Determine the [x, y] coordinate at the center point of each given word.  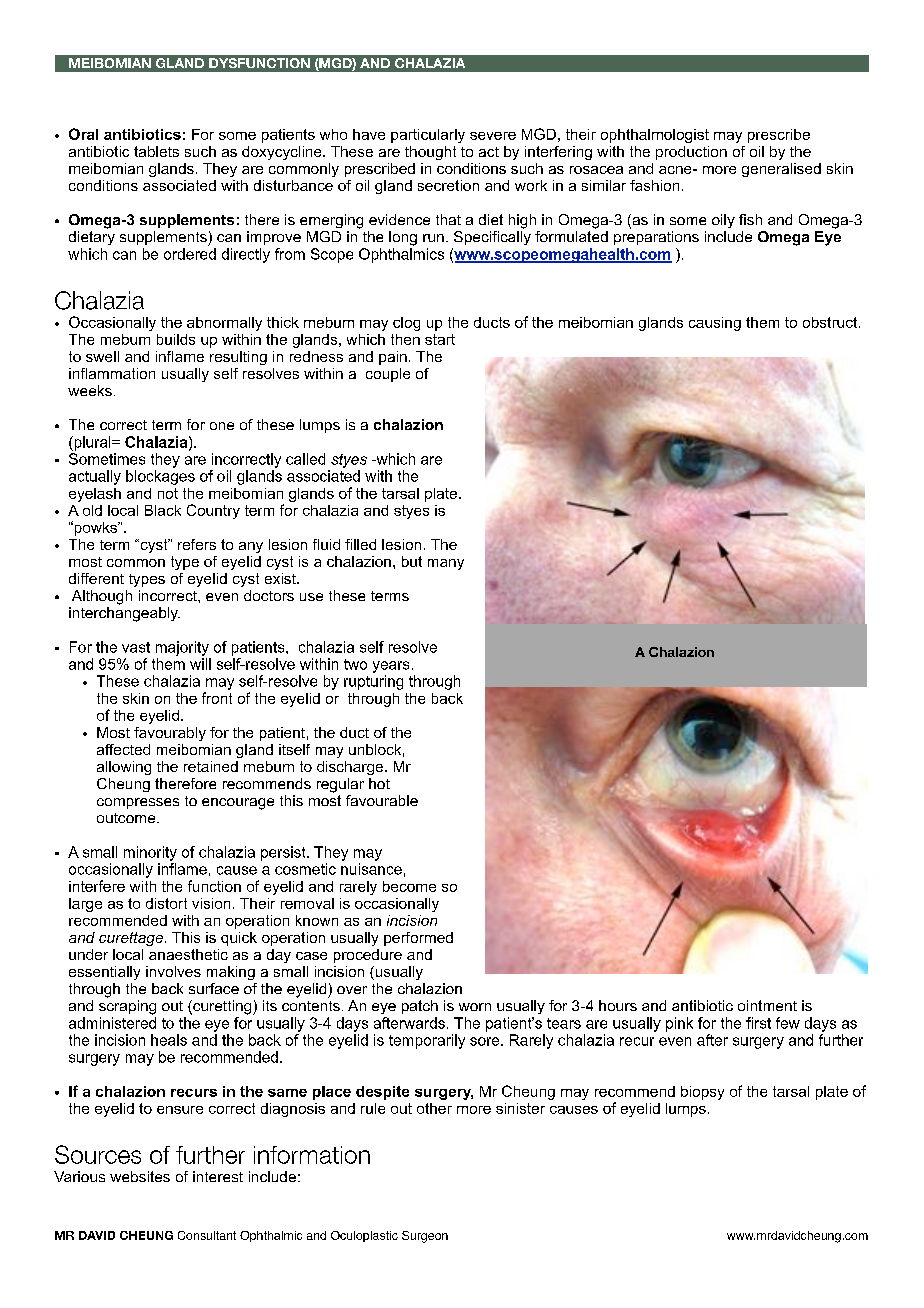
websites [140, 1176]
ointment [767, 1005]
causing [715, 324]
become [409, 886]
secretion [448, 185]
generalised [781, 170]
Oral [83, 134]
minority [150, 853]
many [446, 564]
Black [163, 510]
